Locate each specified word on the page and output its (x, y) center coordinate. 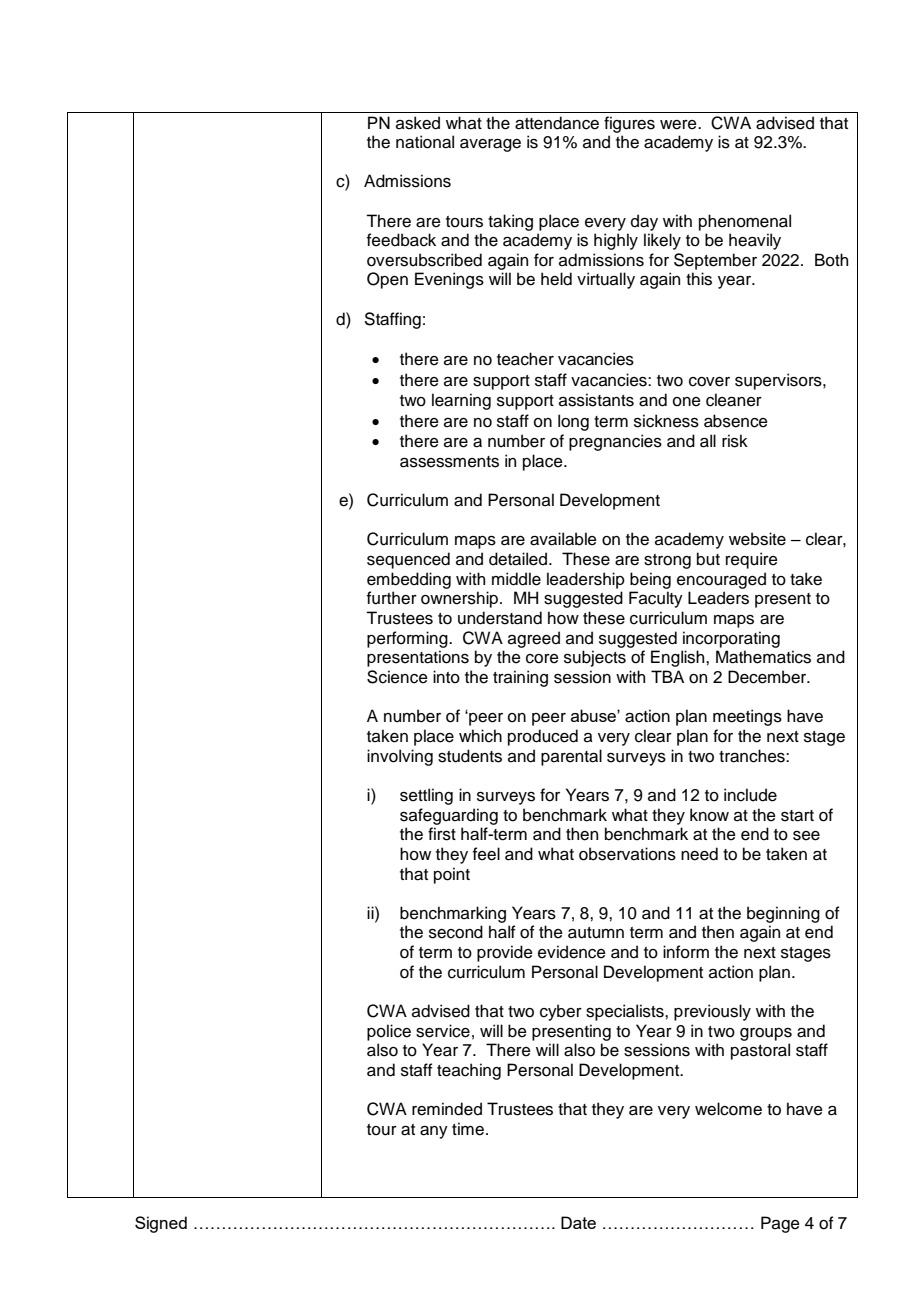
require (752, 560)
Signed (161, 1224)
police (389, 1032)
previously (712, 1012)
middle (516, 579)
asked (418, 123)
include (750, 795)
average (490, 145)
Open (387, 280)
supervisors (779, 381)
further (392, 598)
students (470, 756)
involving (400, 757)
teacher (525, 359)
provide (505, 953)
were (679, 125)
